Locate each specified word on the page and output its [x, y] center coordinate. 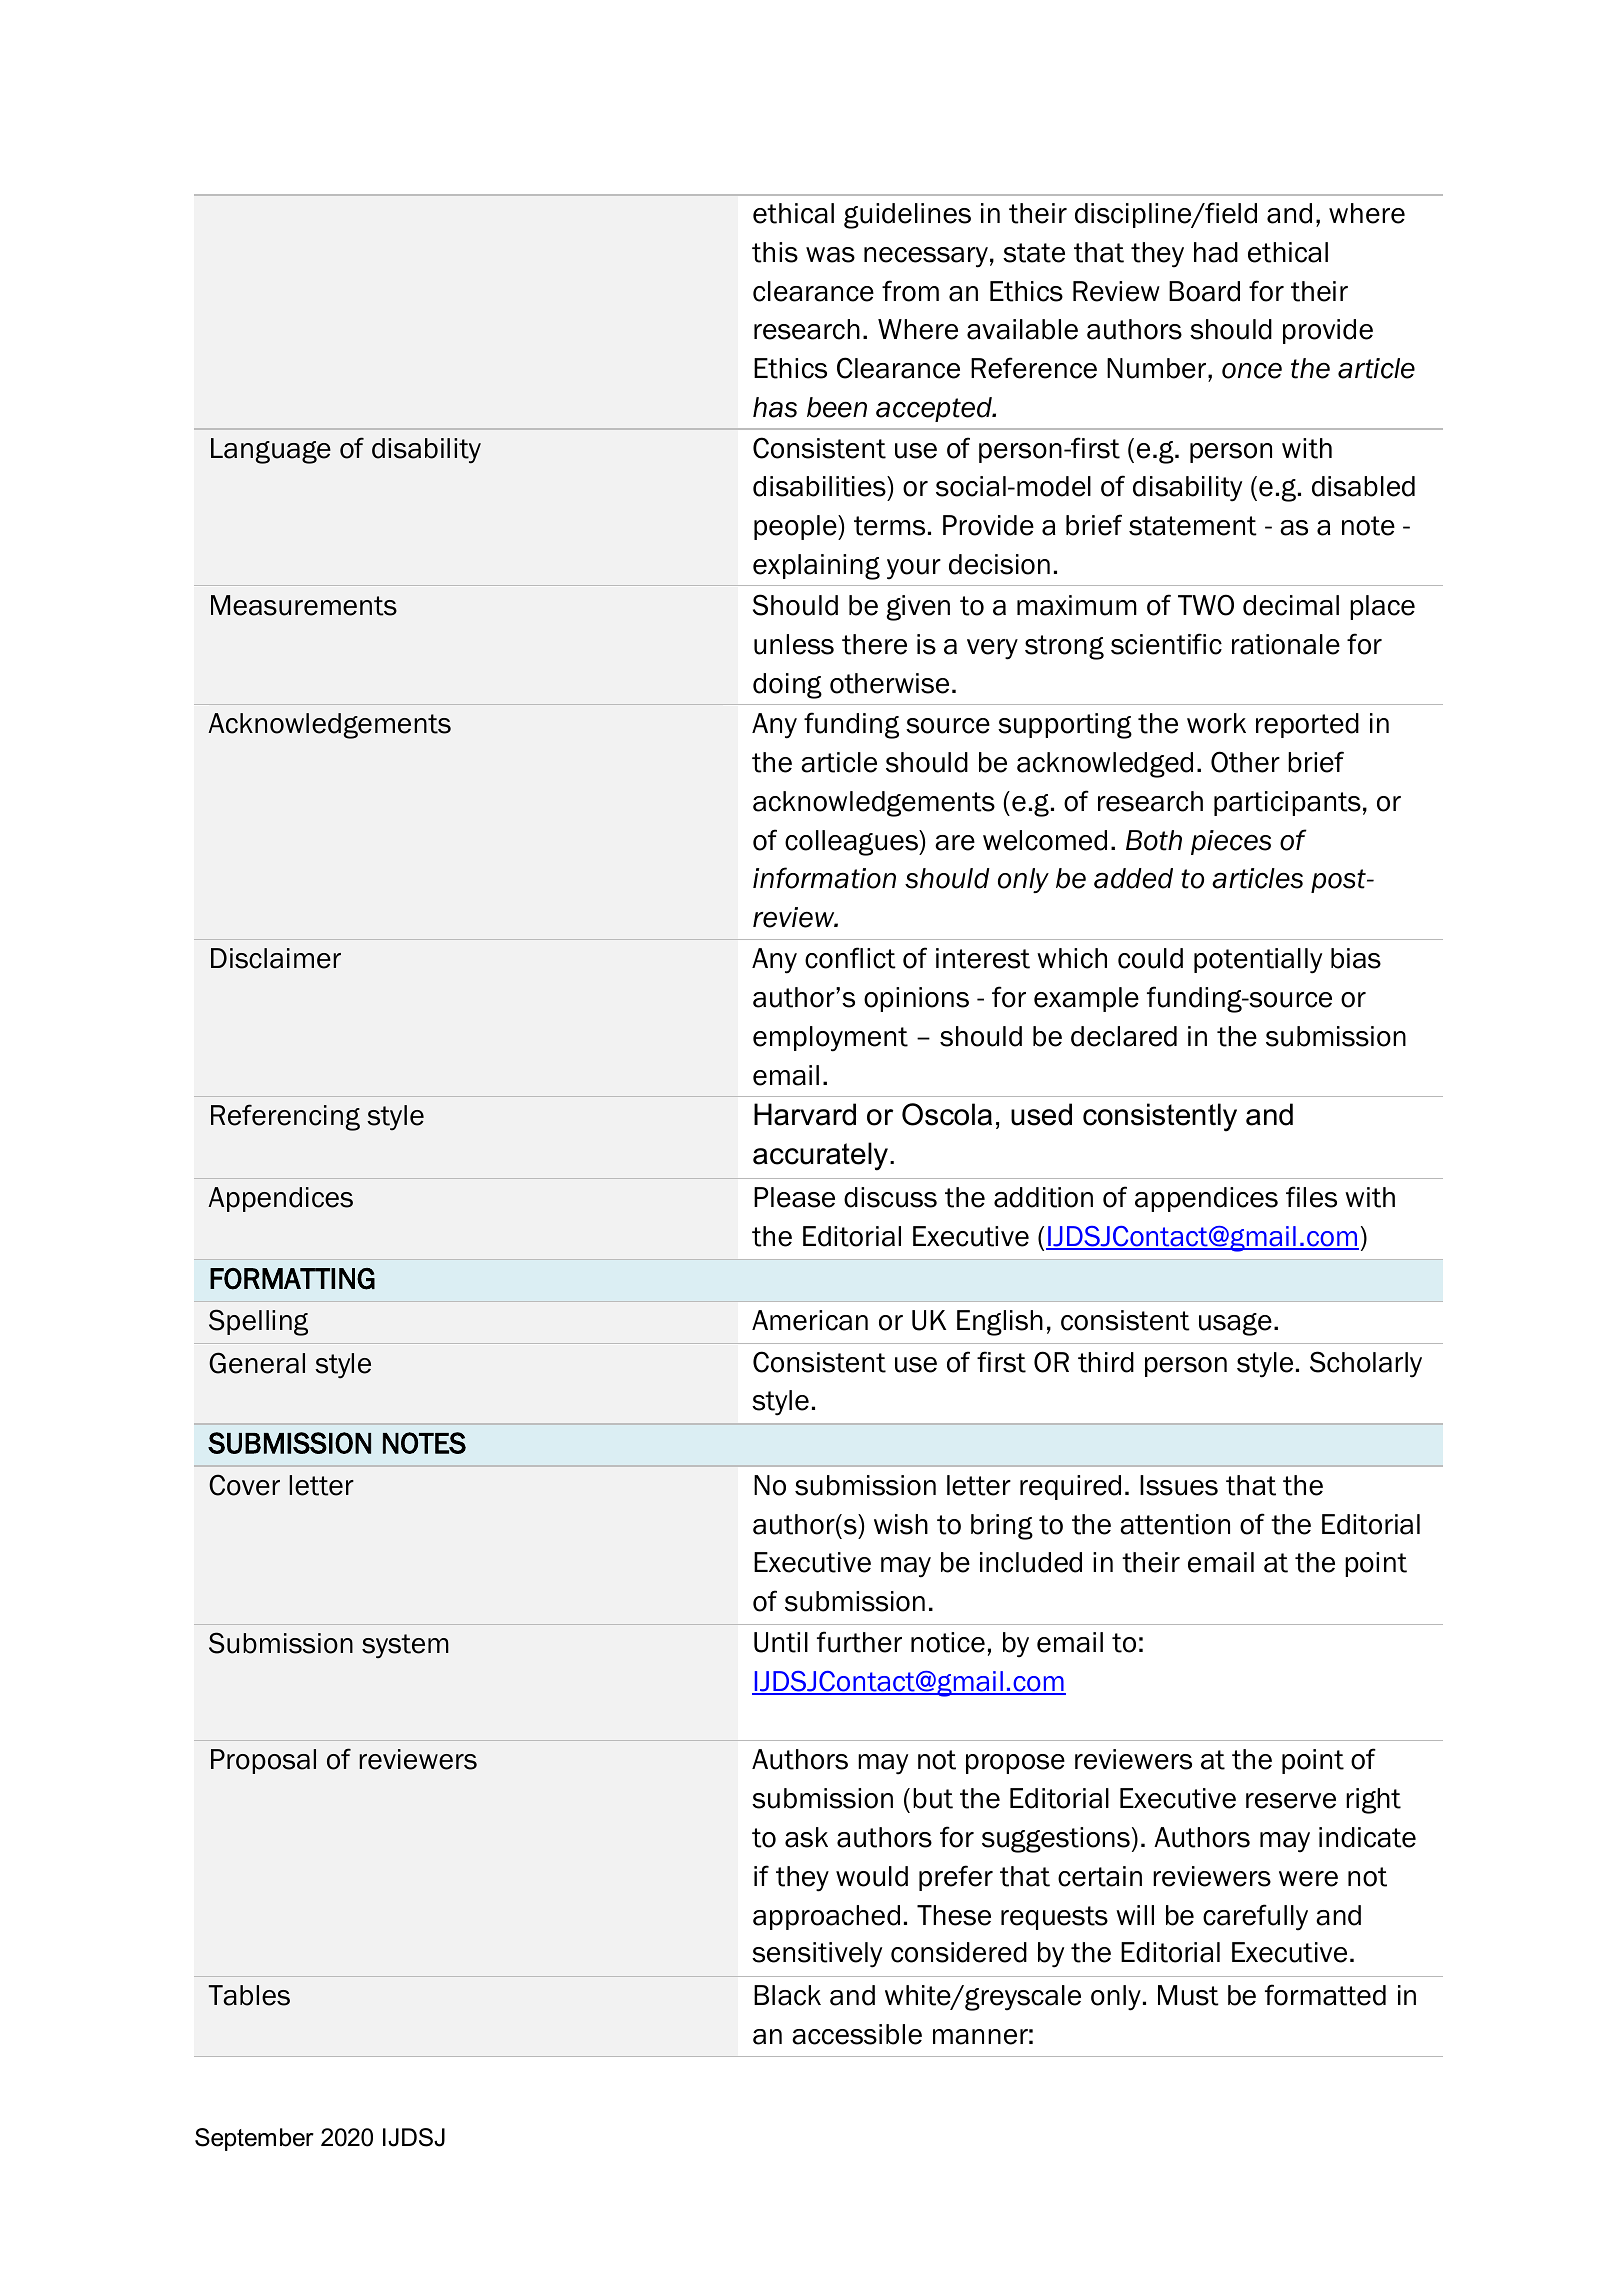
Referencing [285, 1117]
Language [271, 451]
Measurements [304, 605]
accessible [857, 2034]
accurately [820, 1156]
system [405, 1646]
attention [1175, 1524]
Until [781, 1642]
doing [787, 686]
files [1311, 1197]
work [1216, 723]
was [830, 255]
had [1216, 252]
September [254, 2139]
